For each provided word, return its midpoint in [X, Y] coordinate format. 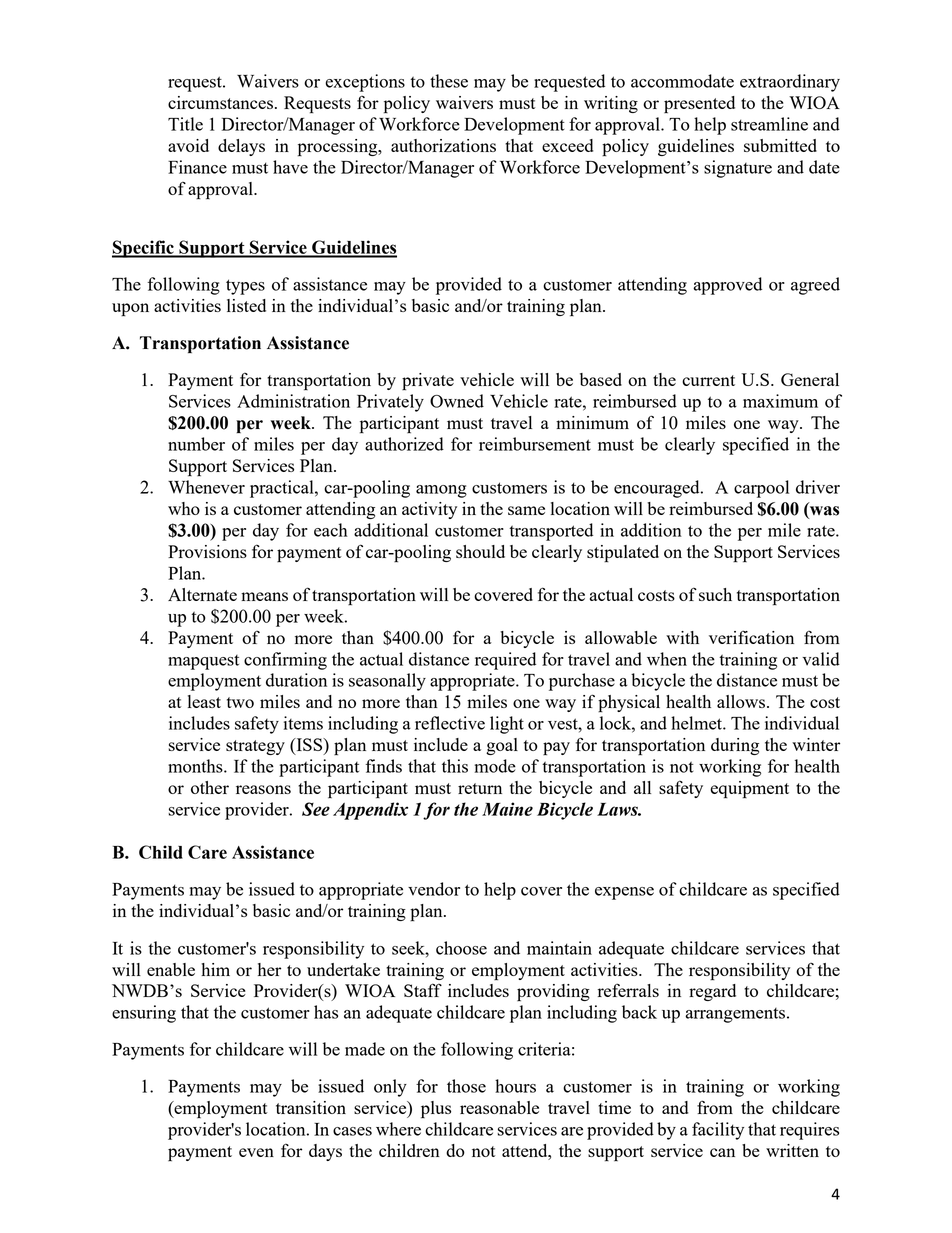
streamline [769, 124]
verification [751, 637]
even [256, 1152]
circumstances [220, 102]
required [505, 661]
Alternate [202, 594]
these [449, 81]
